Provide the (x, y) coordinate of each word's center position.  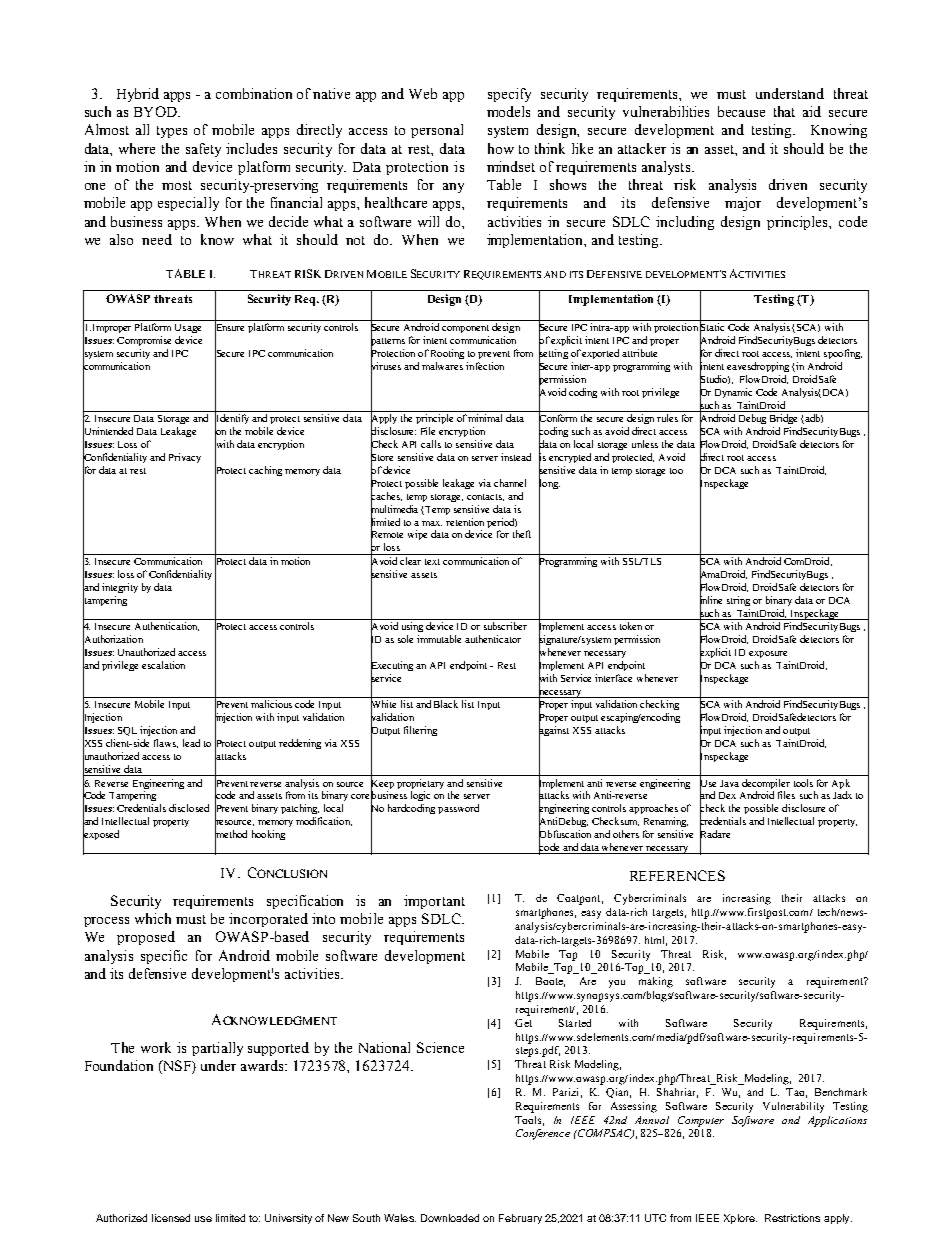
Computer (701, 1121)
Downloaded (450, 1218)
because (741, 111)
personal (437, 131)
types (172, 132)
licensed (171, 1218)
